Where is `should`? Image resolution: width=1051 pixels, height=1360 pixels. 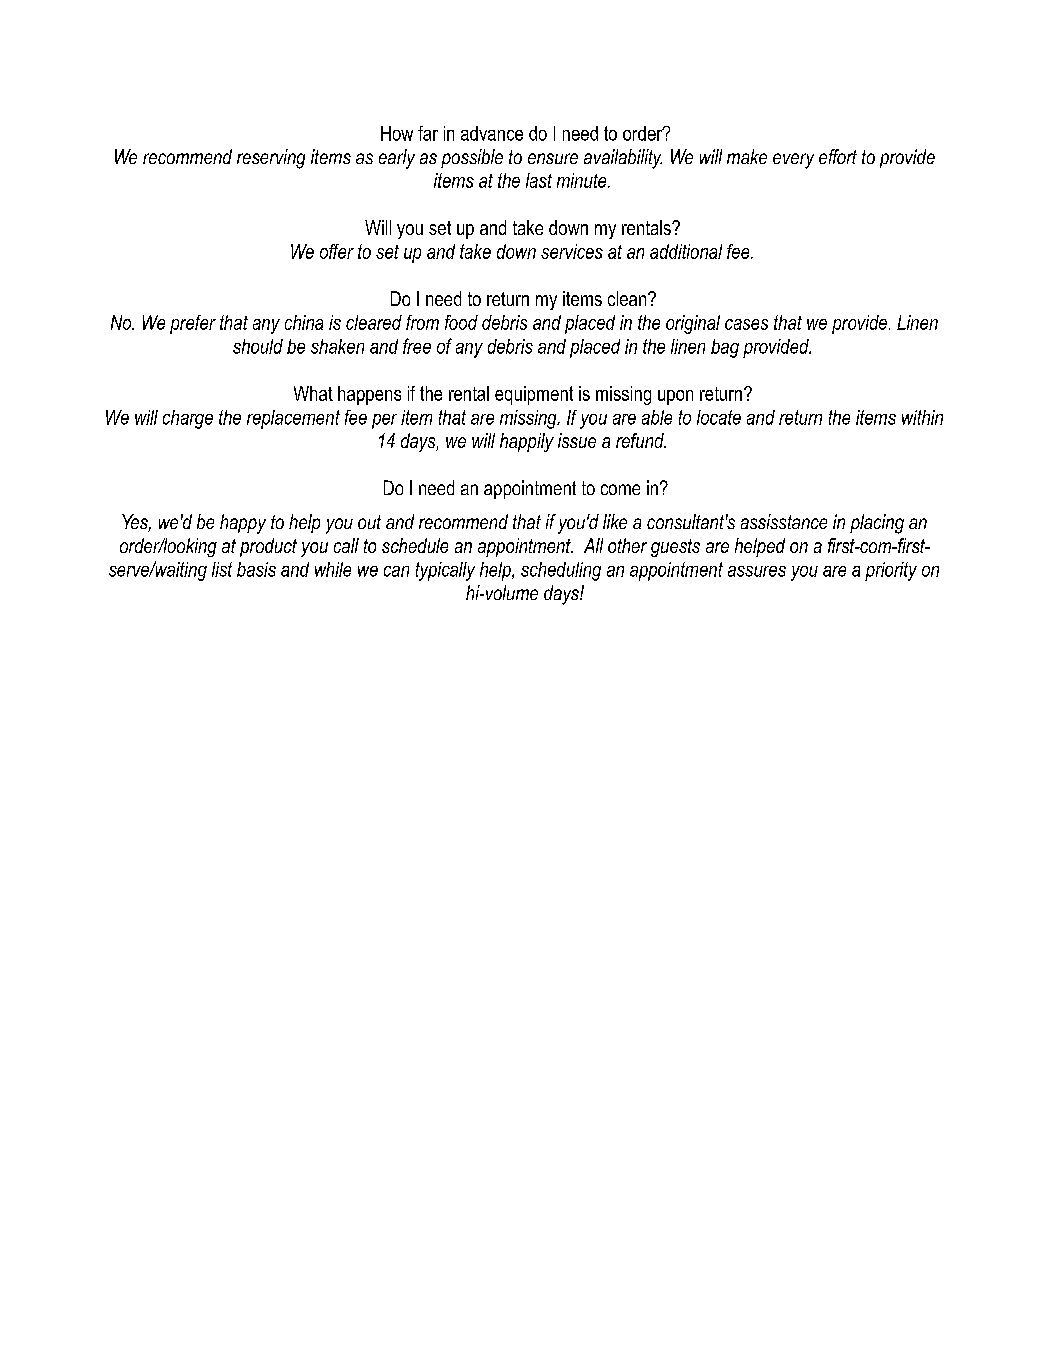 should is located at coordinates (258, 346).
